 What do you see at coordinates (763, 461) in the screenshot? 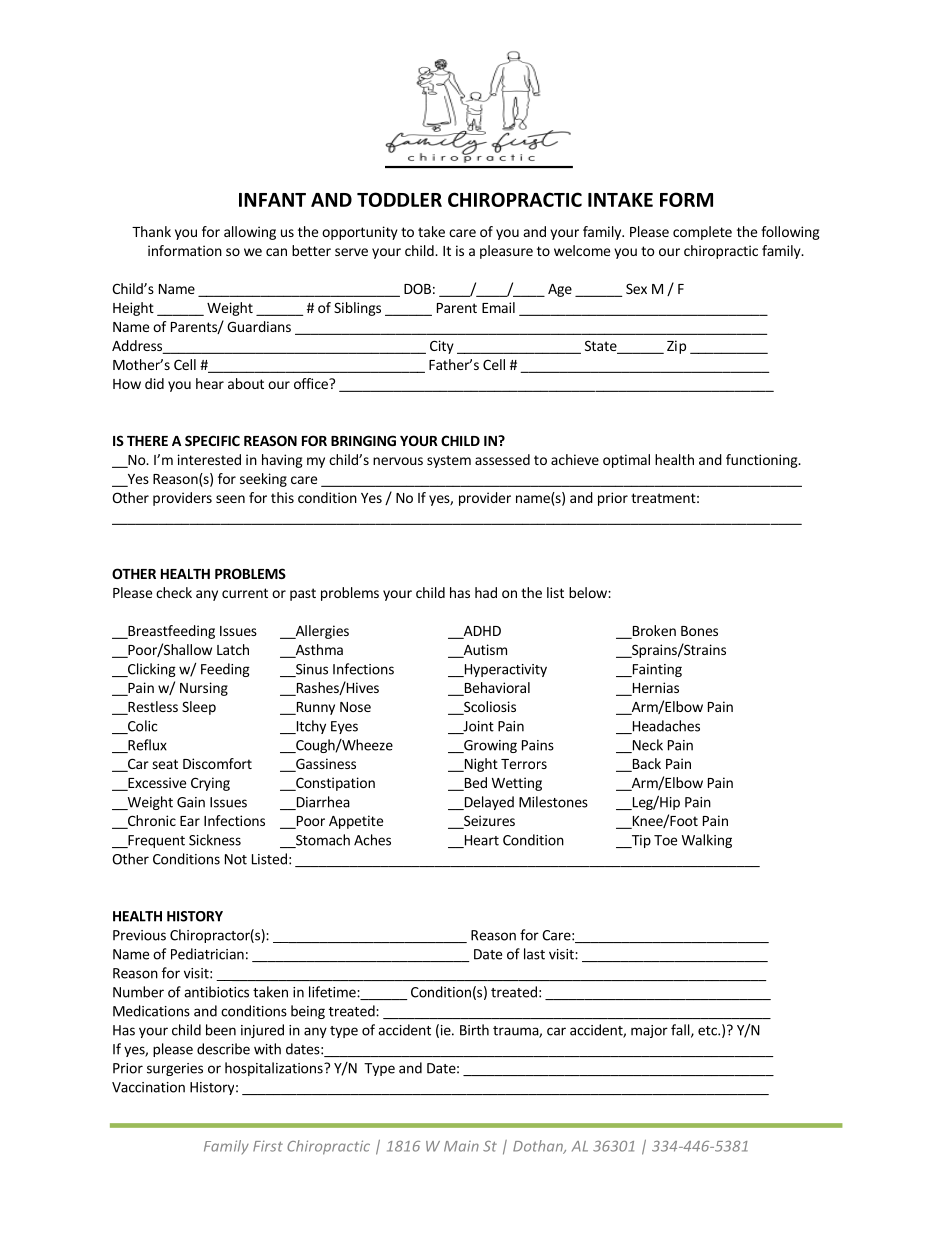
I see `functioning` at bounding box center [763, 461].
